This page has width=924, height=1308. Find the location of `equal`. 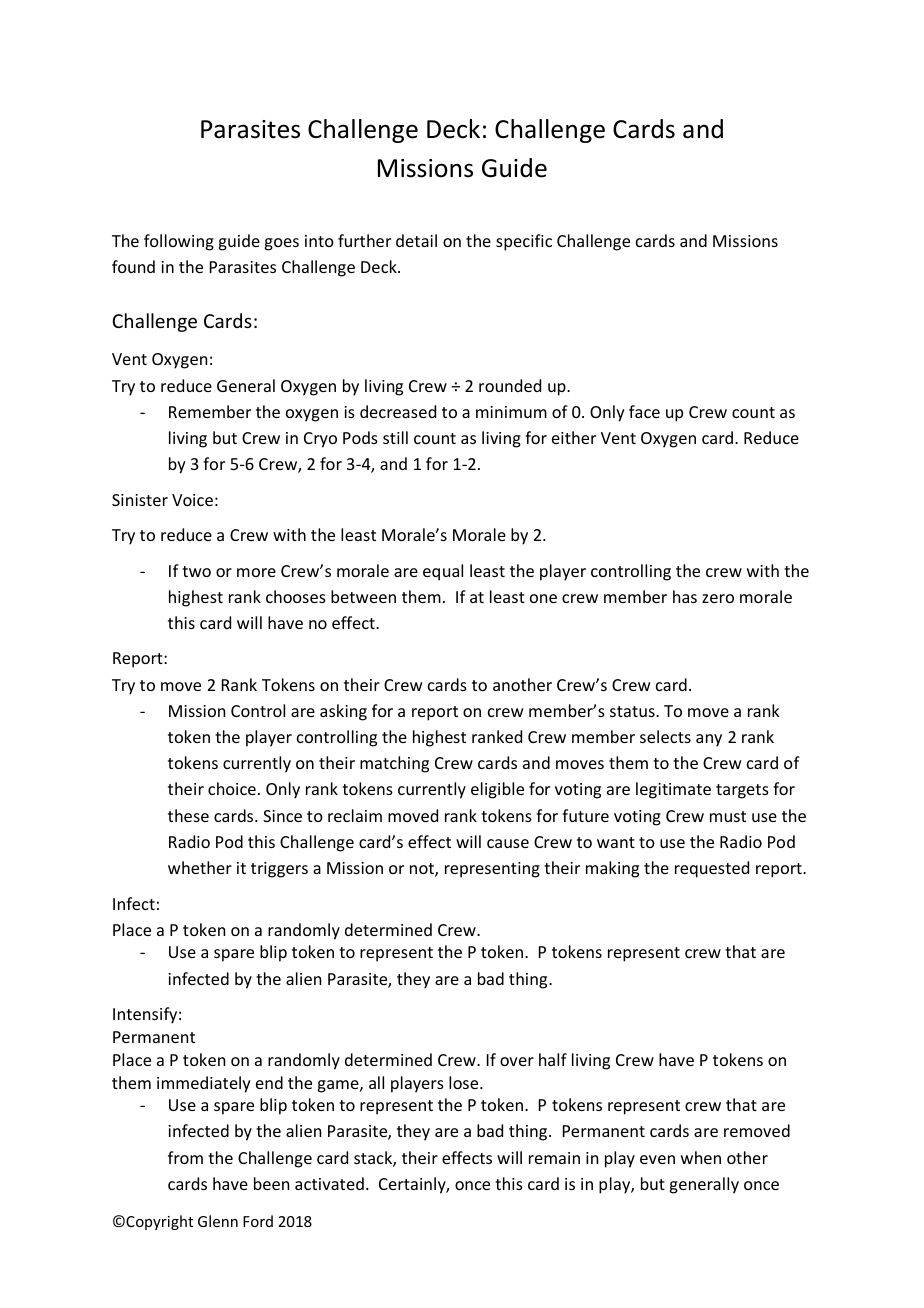

equal is located at coordinates (443, 572).
